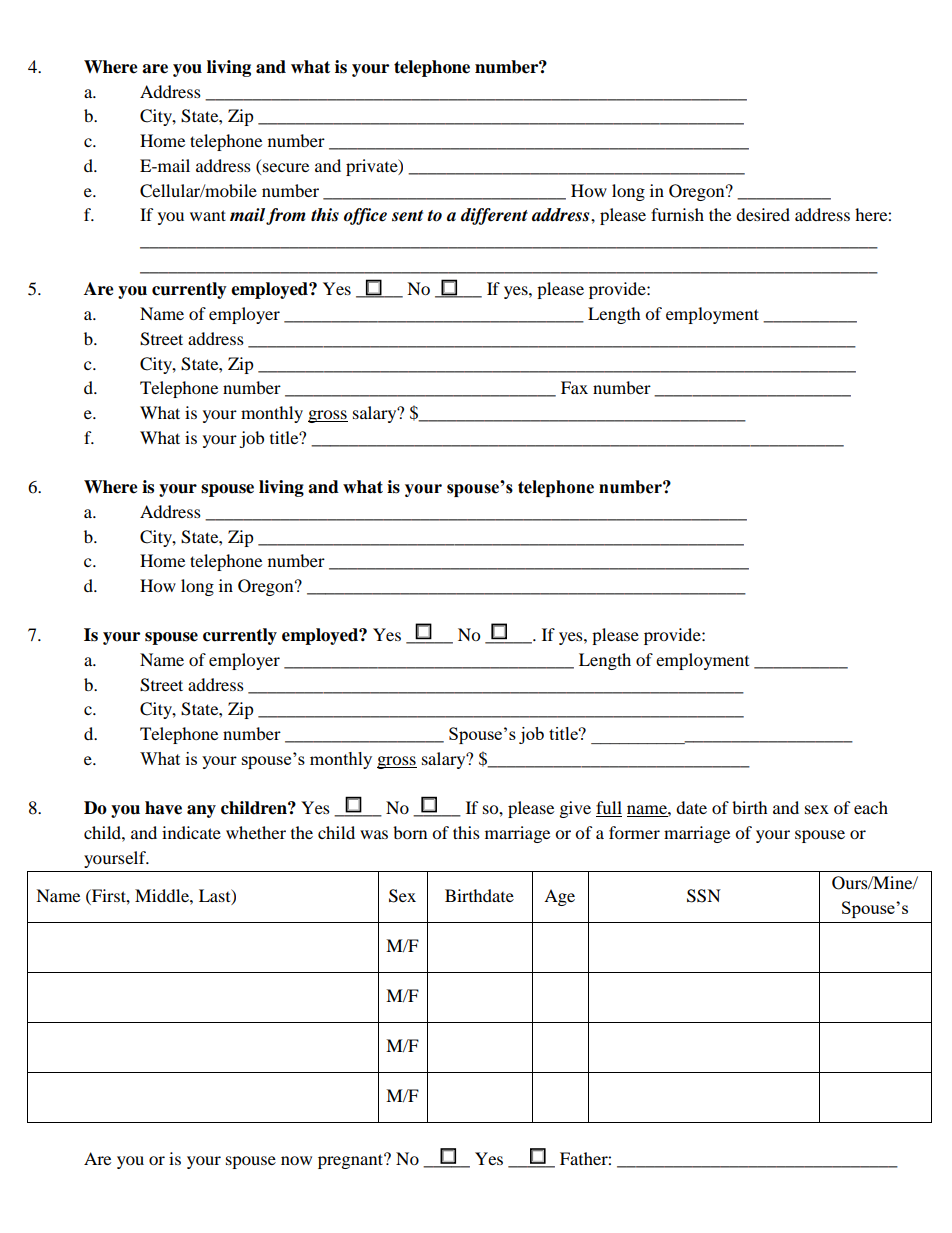  Describe the element at coordinates (574, 387) in the document. I see `Fax` at that location.
